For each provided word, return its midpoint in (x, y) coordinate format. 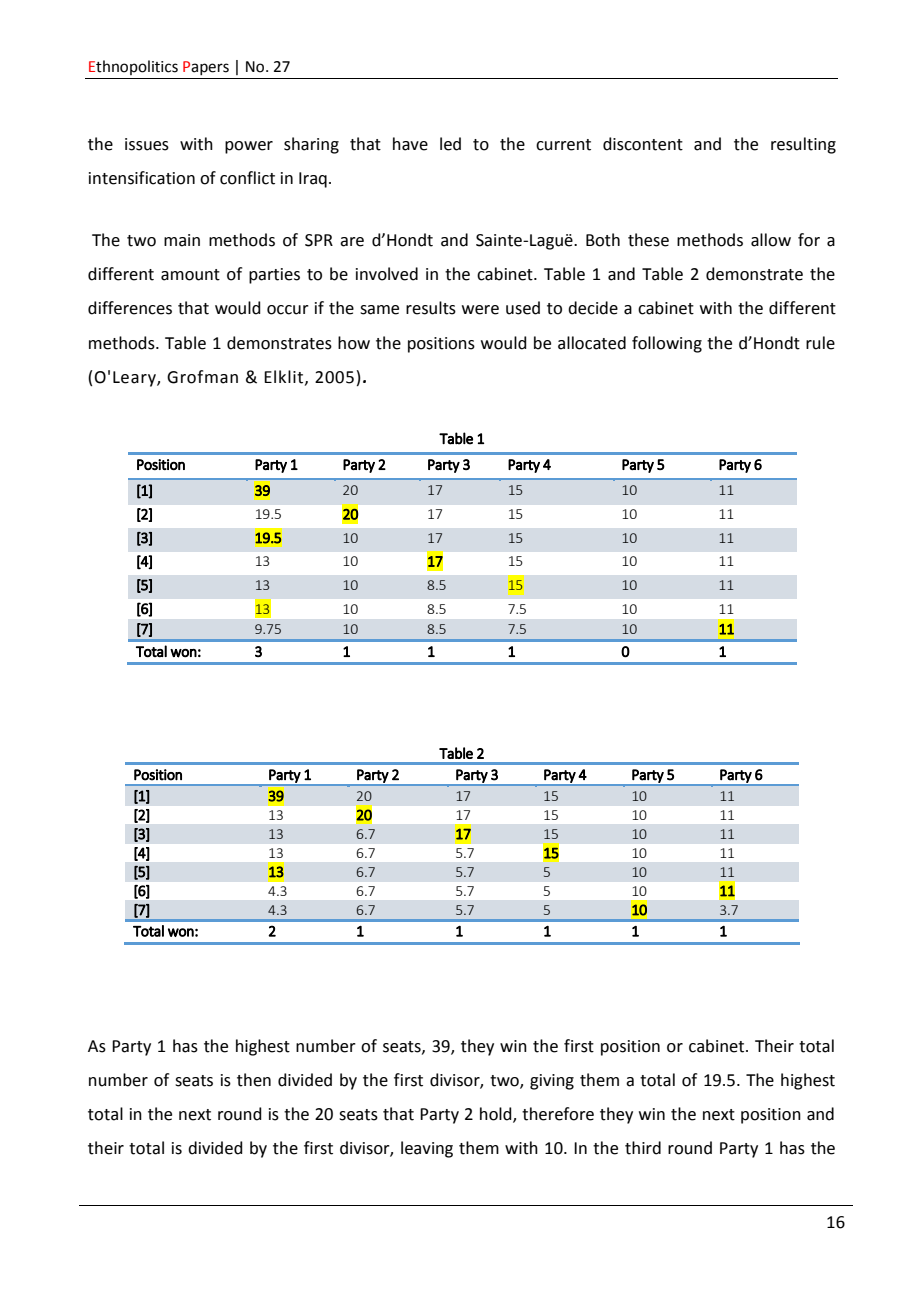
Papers (206, 68)
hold (497, 1115)
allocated (592, 343)
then (254, 1080)
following (667, 344)
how (354, 343)
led (450, 144)
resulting (803, 145)
